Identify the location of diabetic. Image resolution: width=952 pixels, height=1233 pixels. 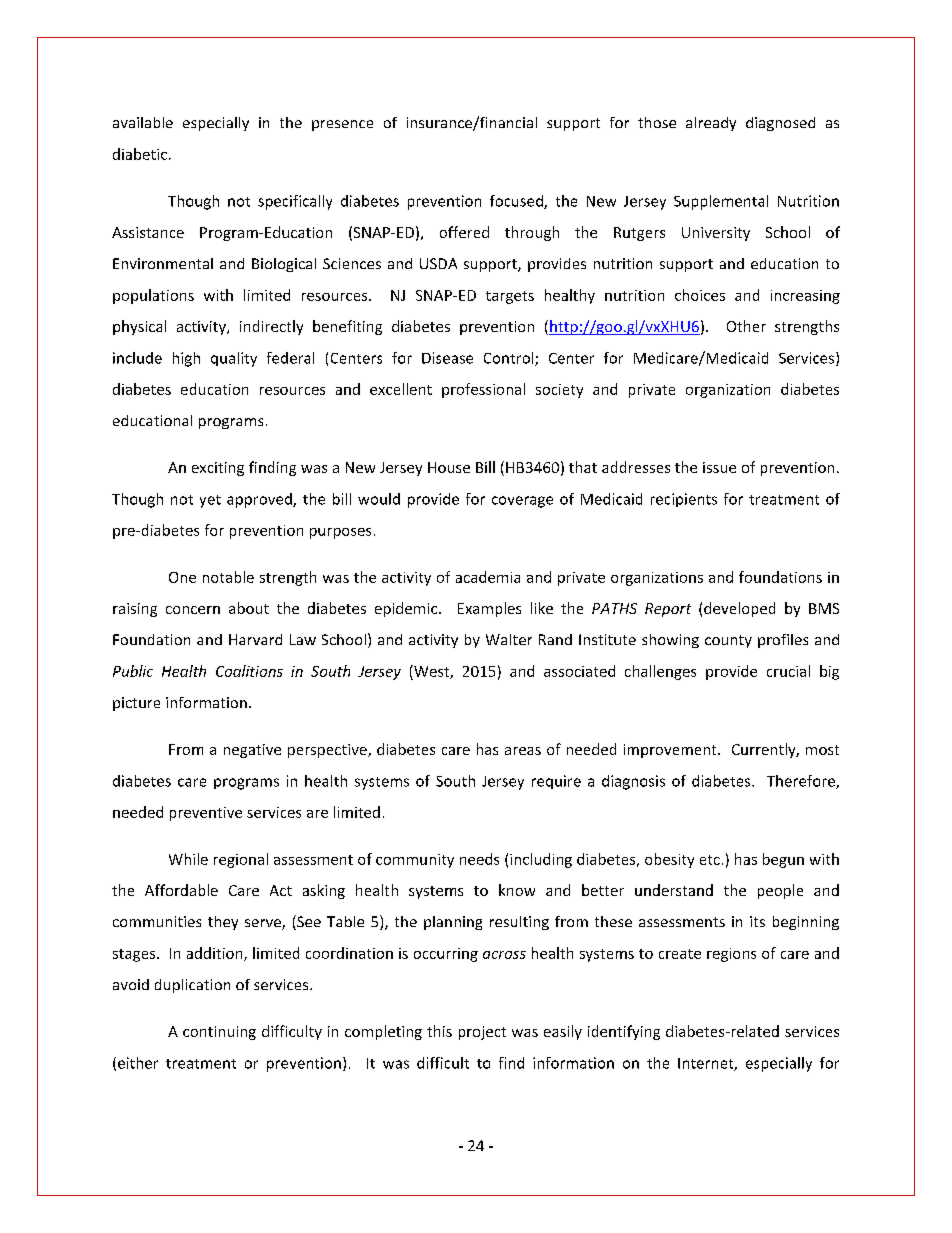
(140, 154).
